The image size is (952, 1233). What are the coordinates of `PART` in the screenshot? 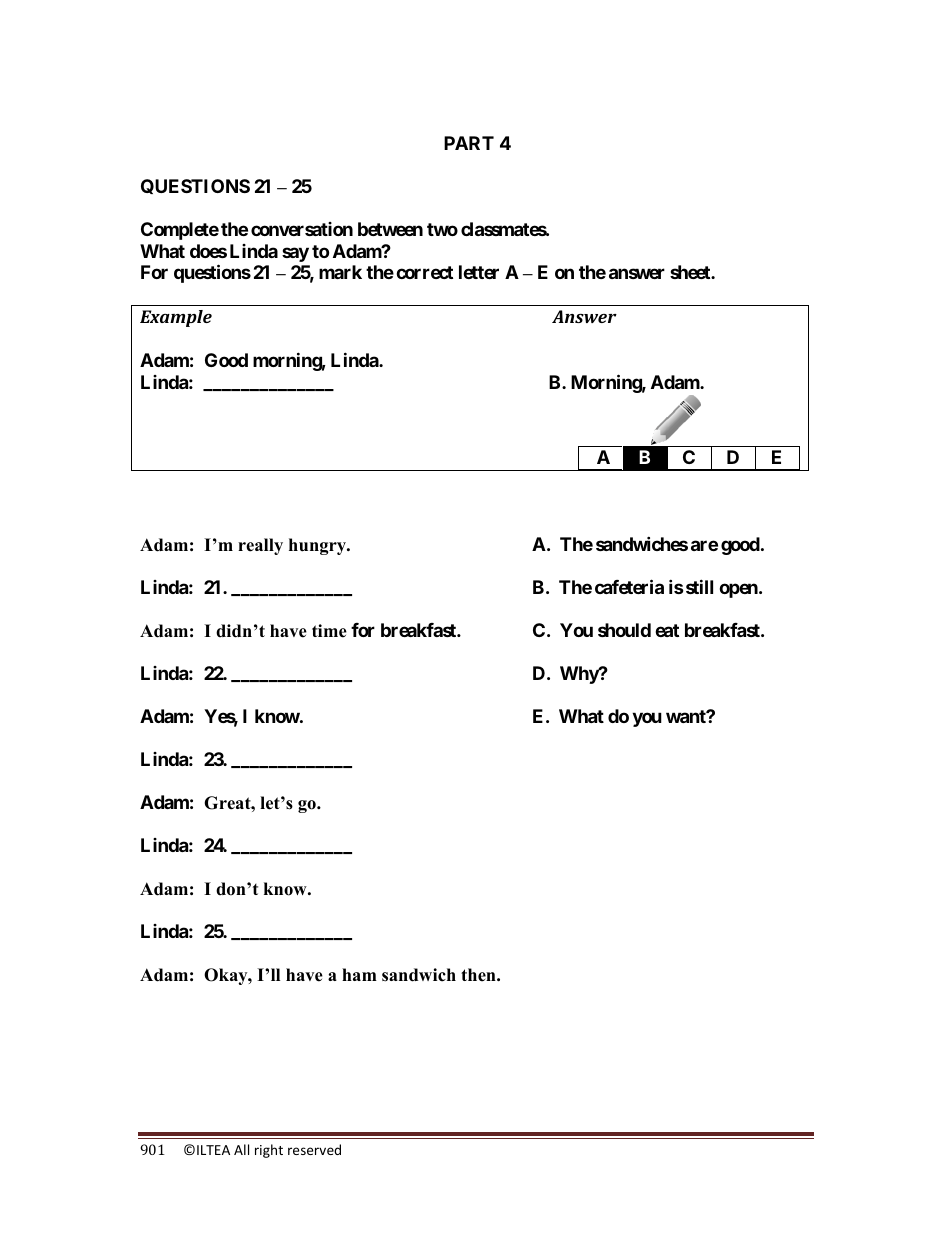 It's located at (469, 143).
